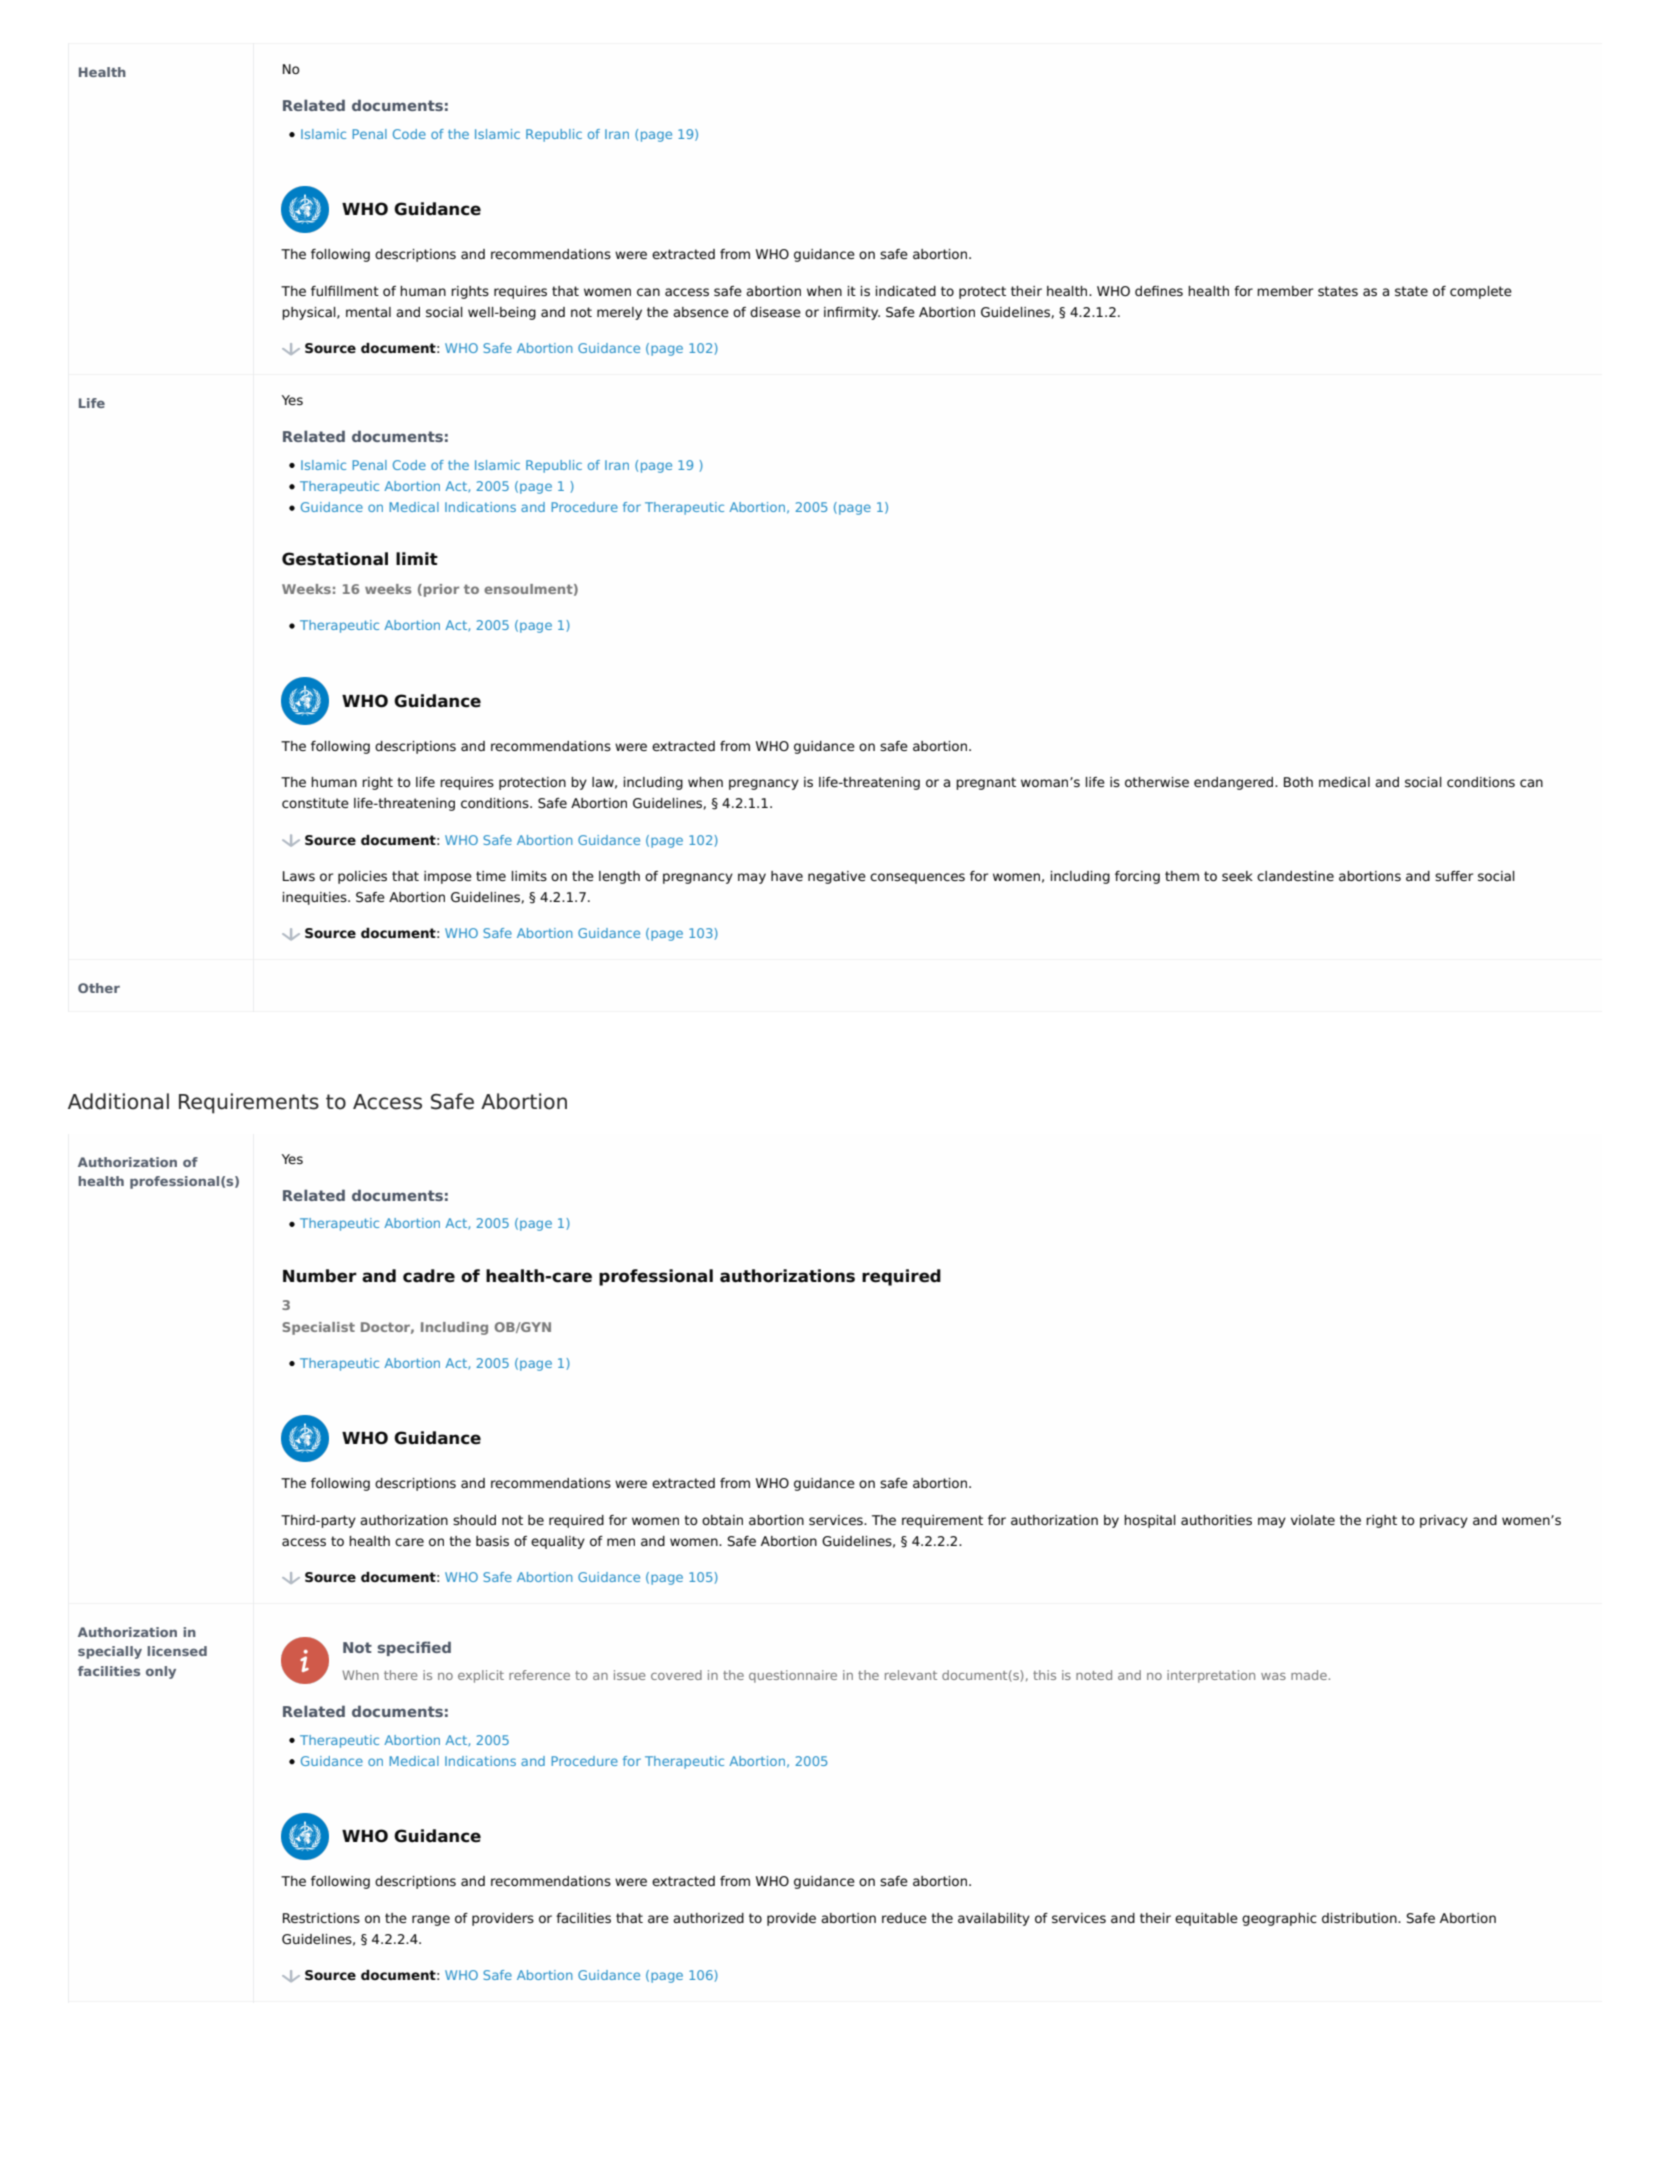 Image resolution: width=1670 pixels, height=2165 pixels. I want to click on clandestine, so click(1295, 876).
